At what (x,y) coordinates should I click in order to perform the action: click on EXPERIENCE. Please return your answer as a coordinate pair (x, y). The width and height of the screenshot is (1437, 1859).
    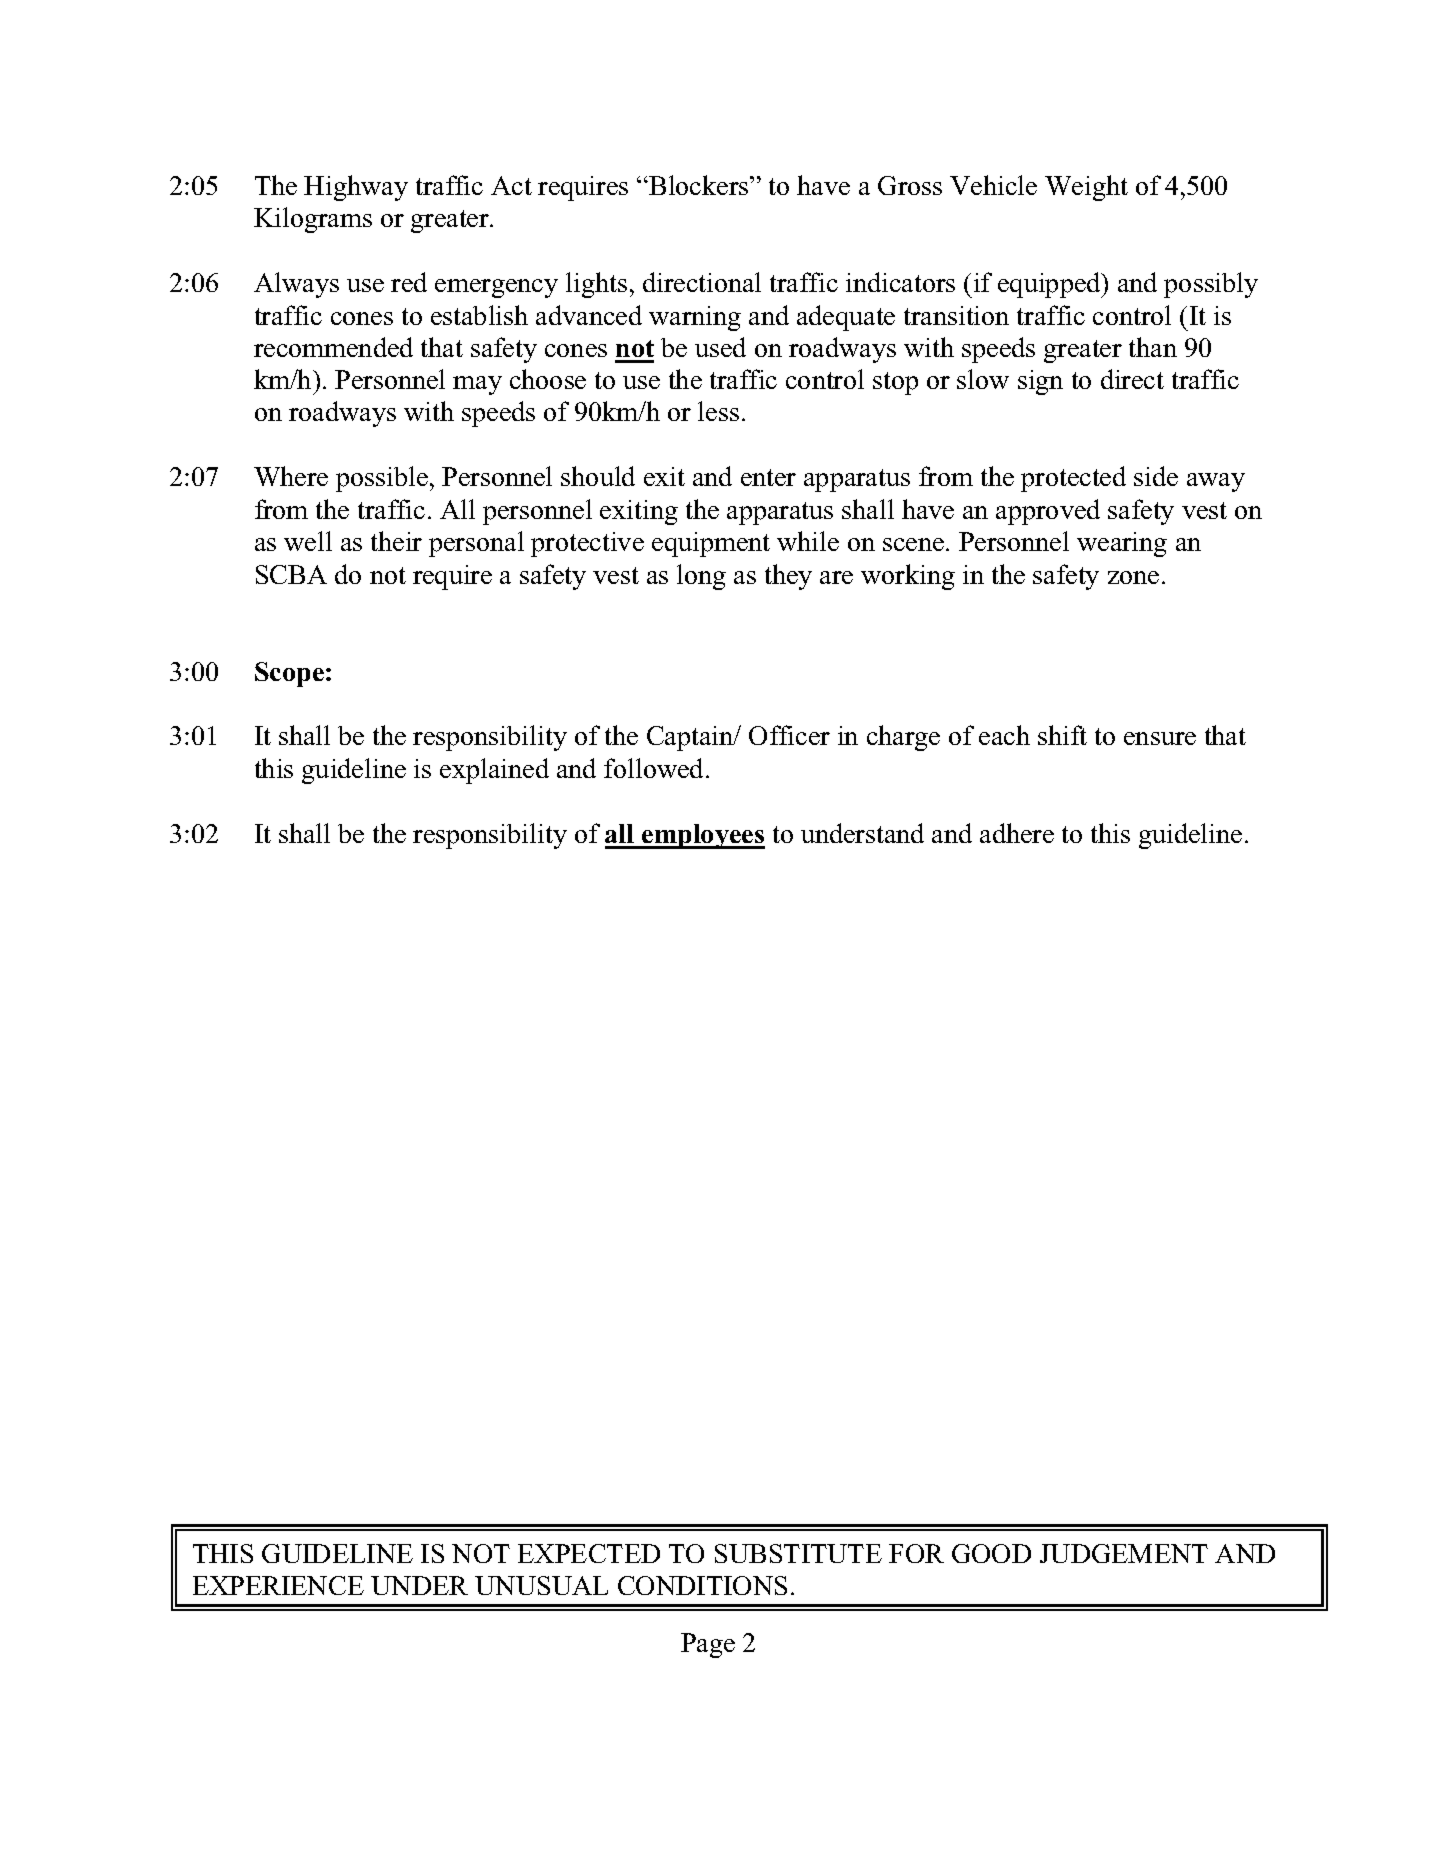
    Looking at the image, I should click on (278, 1585).
